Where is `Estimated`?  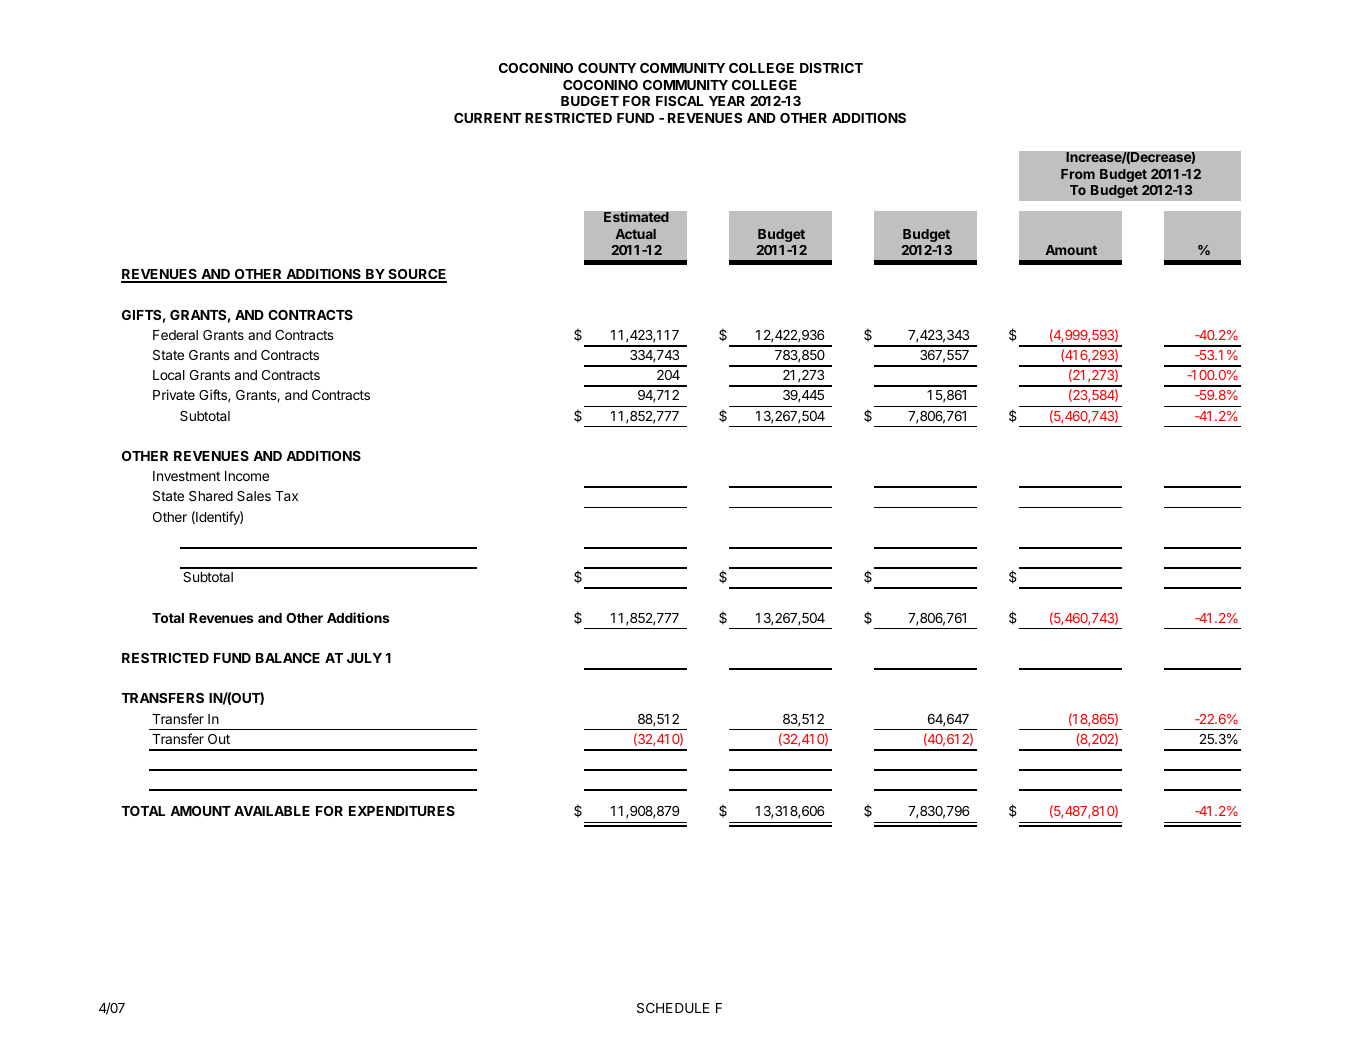
Estimated is located at coordinates (636, 217).
